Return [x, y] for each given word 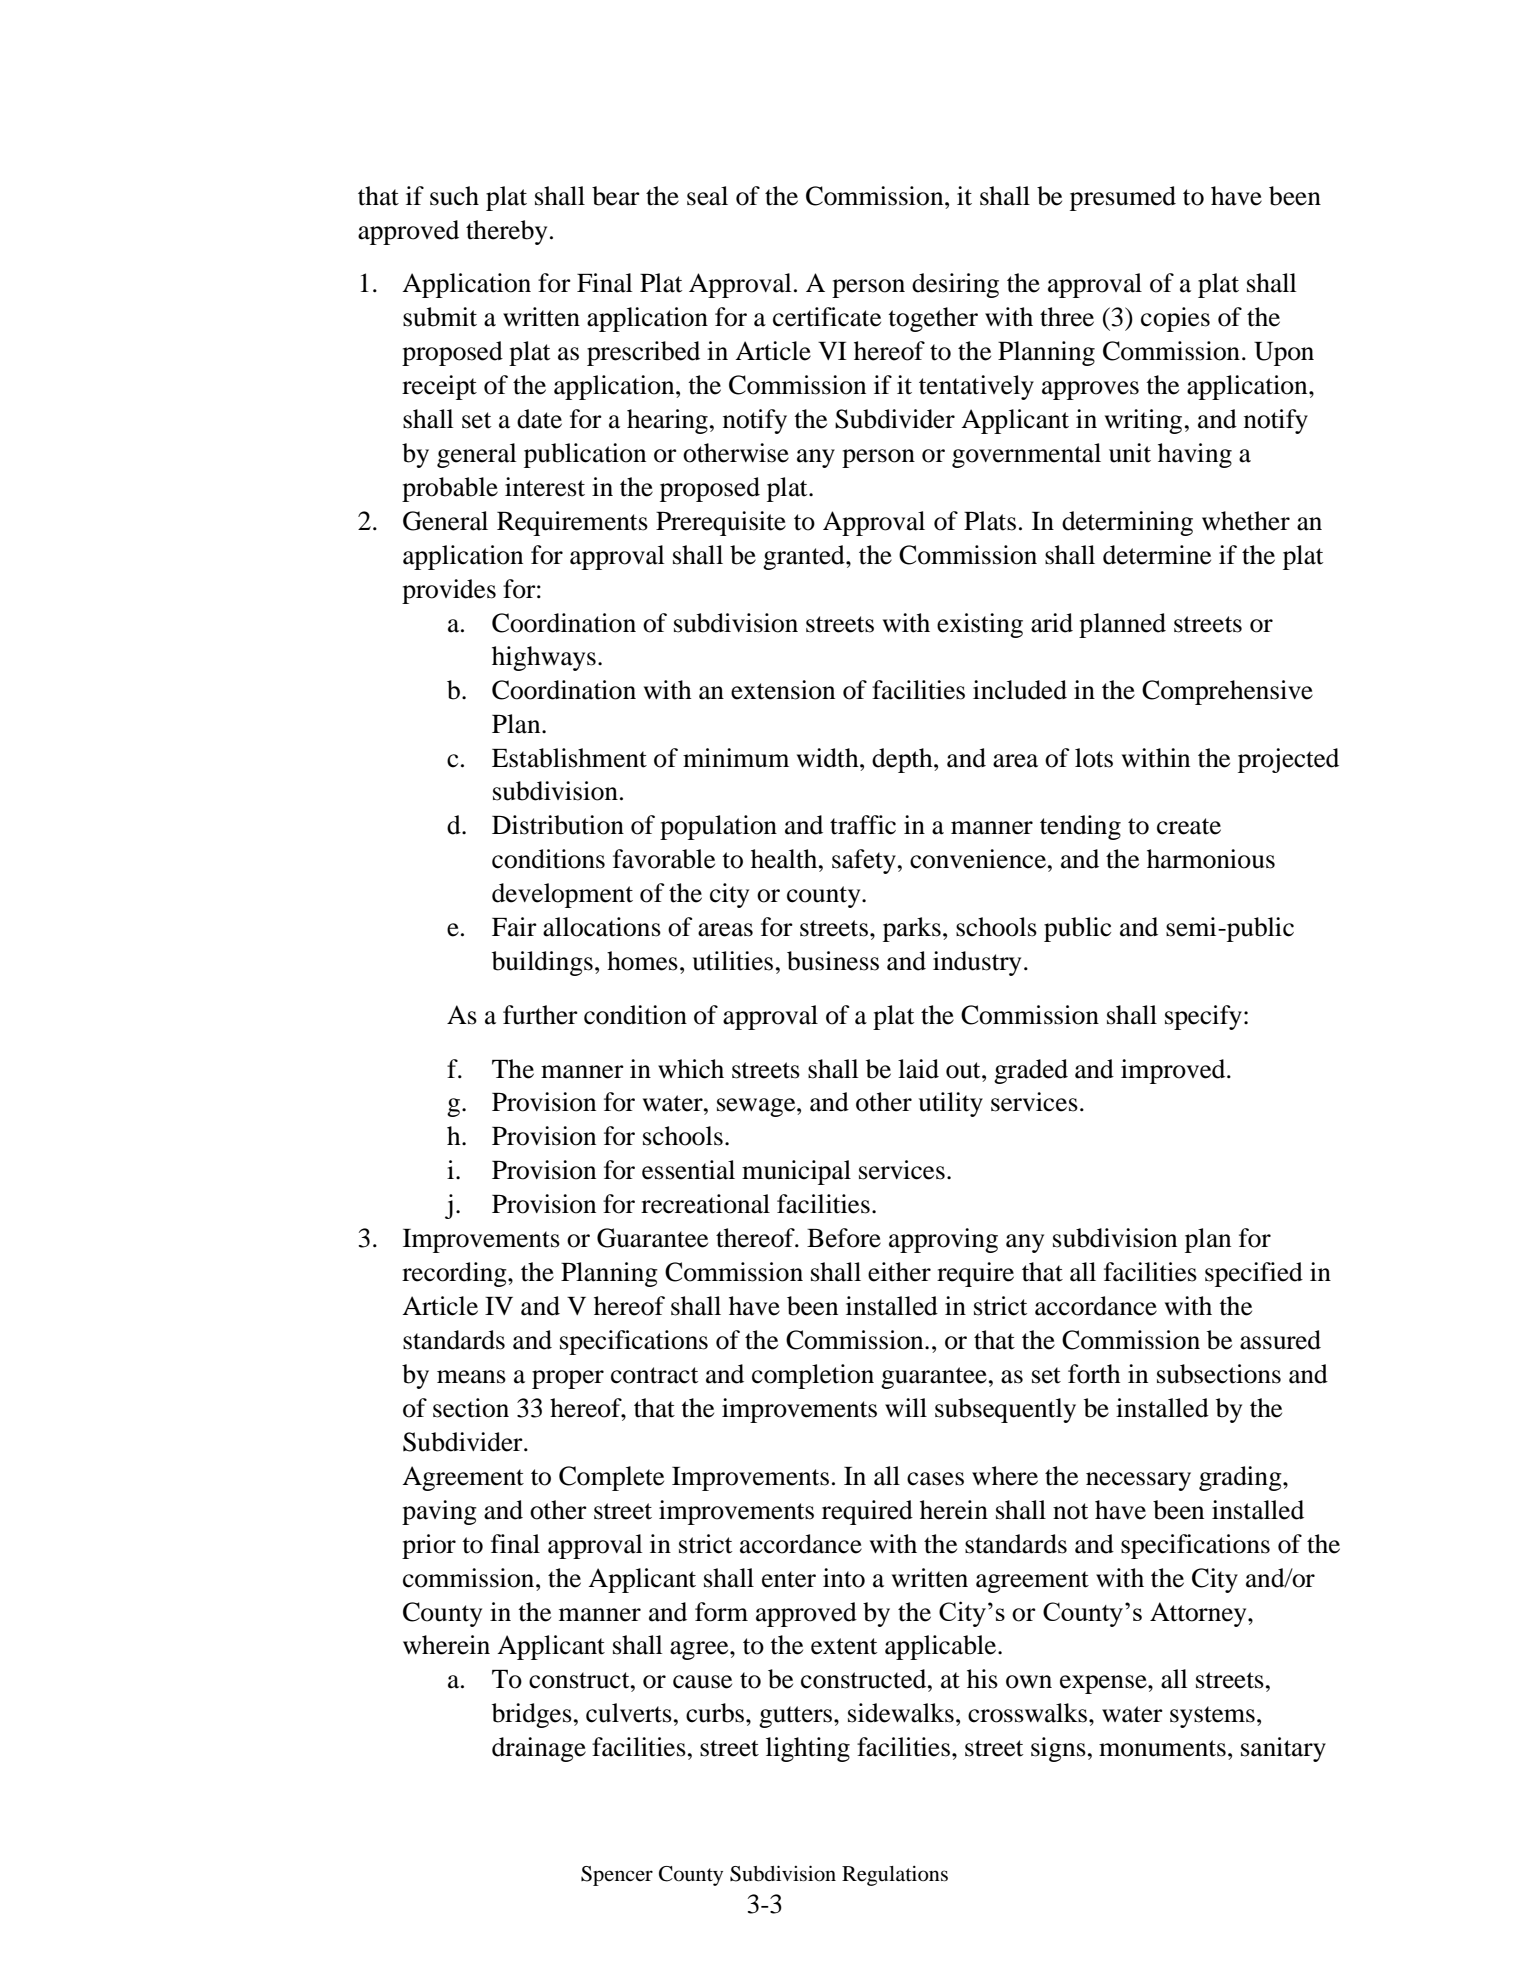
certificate [827, 317]
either [899, 1272]
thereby [506, 232]
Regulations [895, 1876]
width [829, 758]
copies [1175, 319]
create [1189, 826]
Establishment [569, 758]
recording [455, 1274]
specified [1254, 1274]
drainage [539, 1749]
